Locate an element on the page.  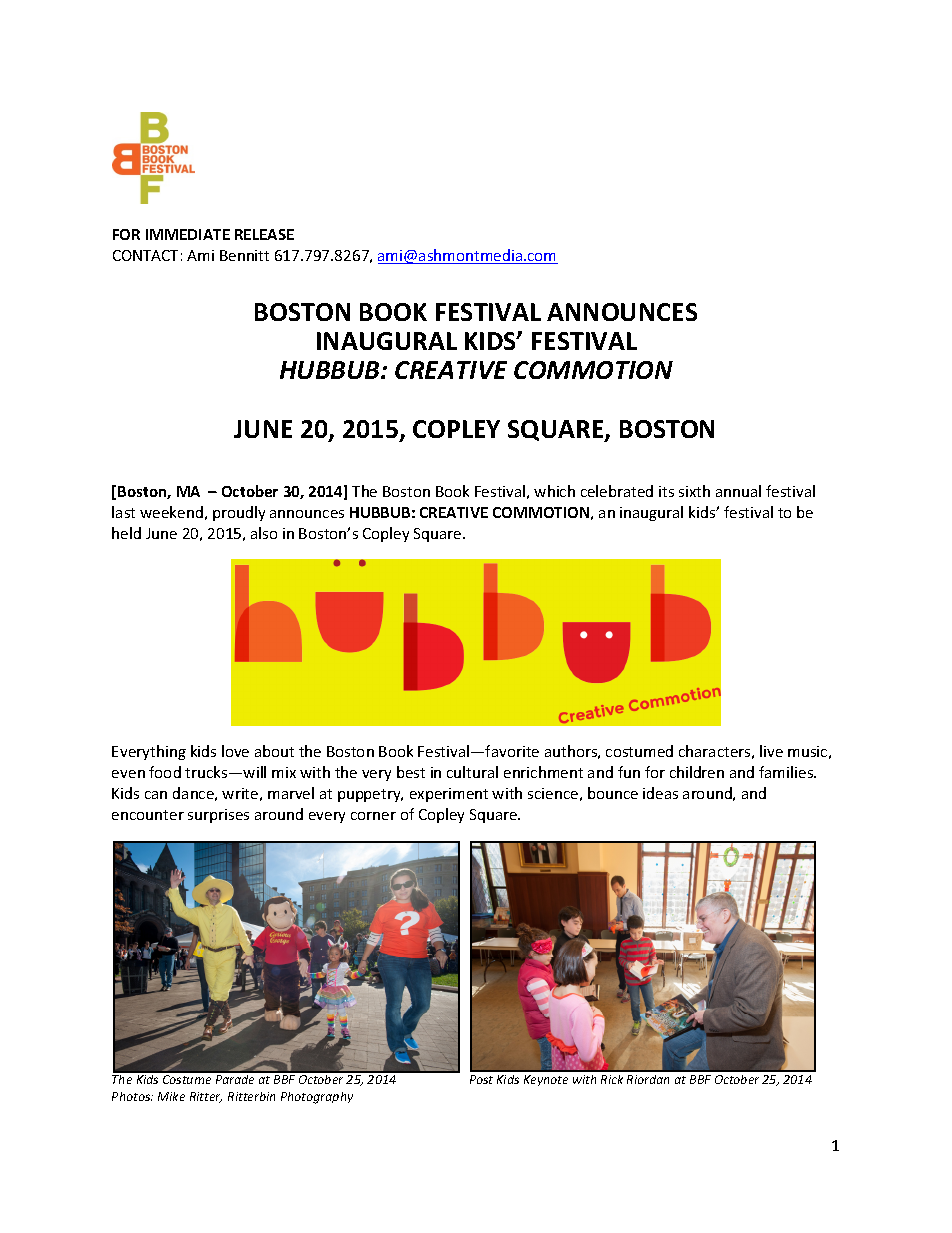
annual is located at coordinates (738, 491).
